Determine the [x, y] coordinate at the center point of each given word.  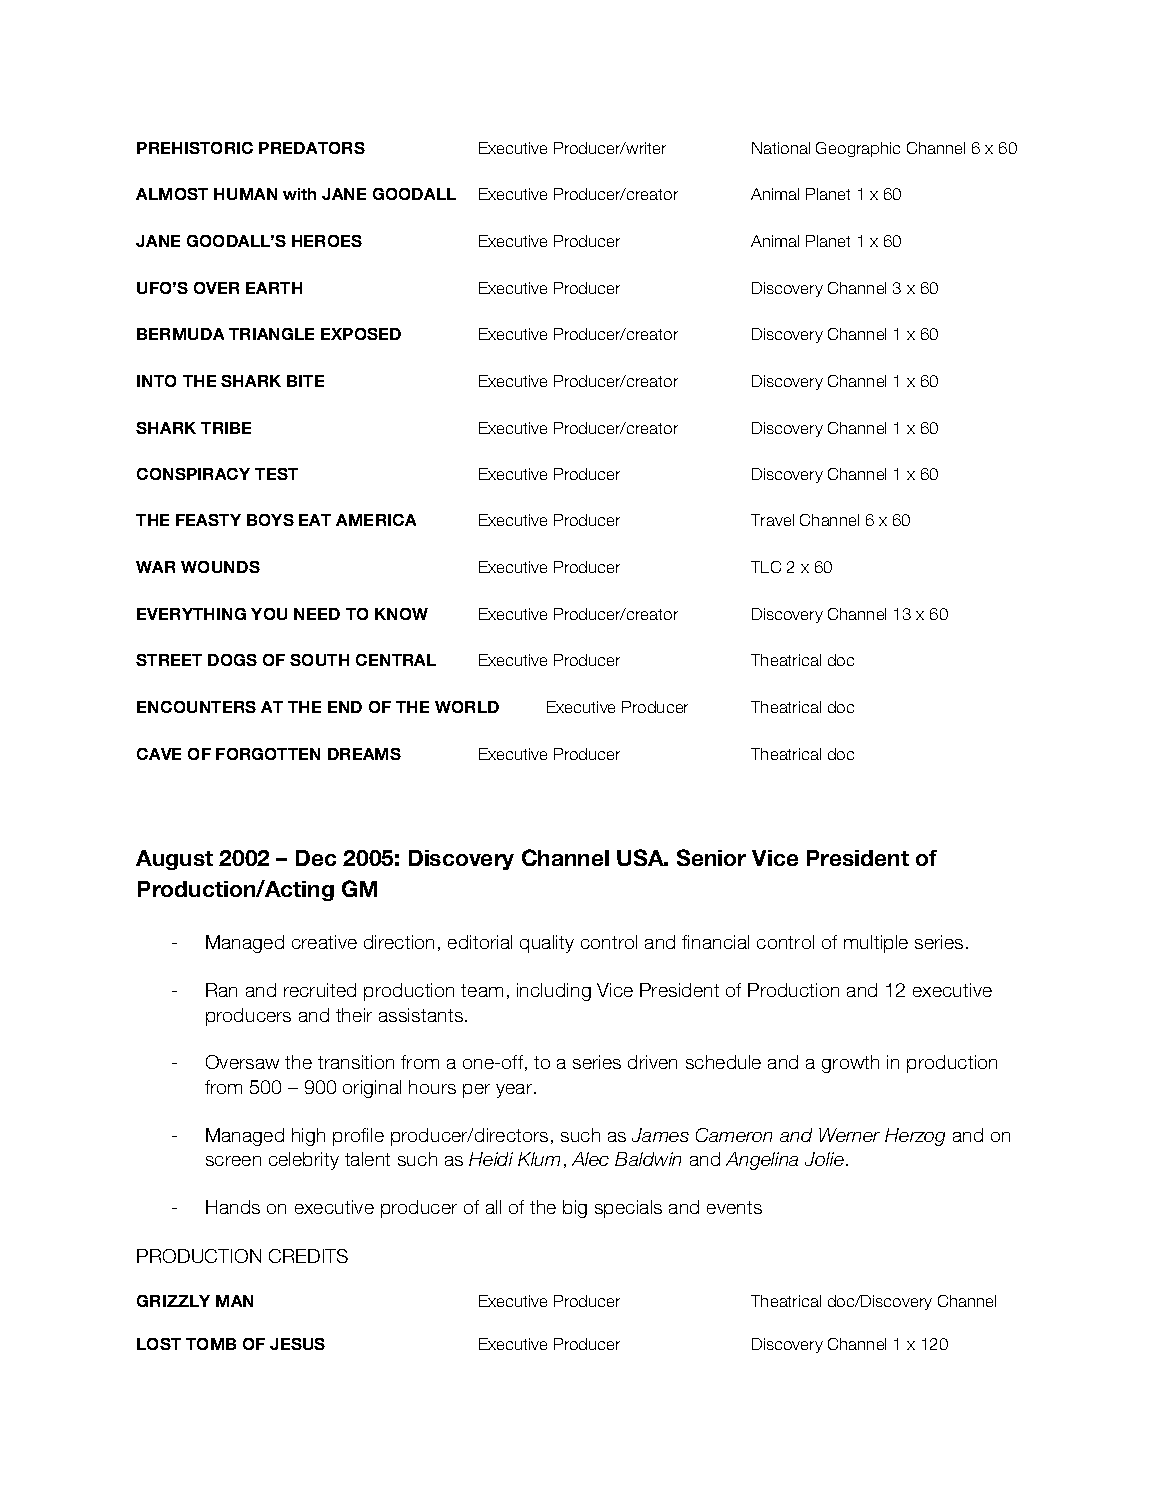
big [575, 1209]
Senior [711, 857]
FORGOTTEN [268, 754]
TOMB [211, 1344]
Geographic [858, 149]
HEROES [327, 241]
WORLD [467, 707]
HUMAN [245, 194]
